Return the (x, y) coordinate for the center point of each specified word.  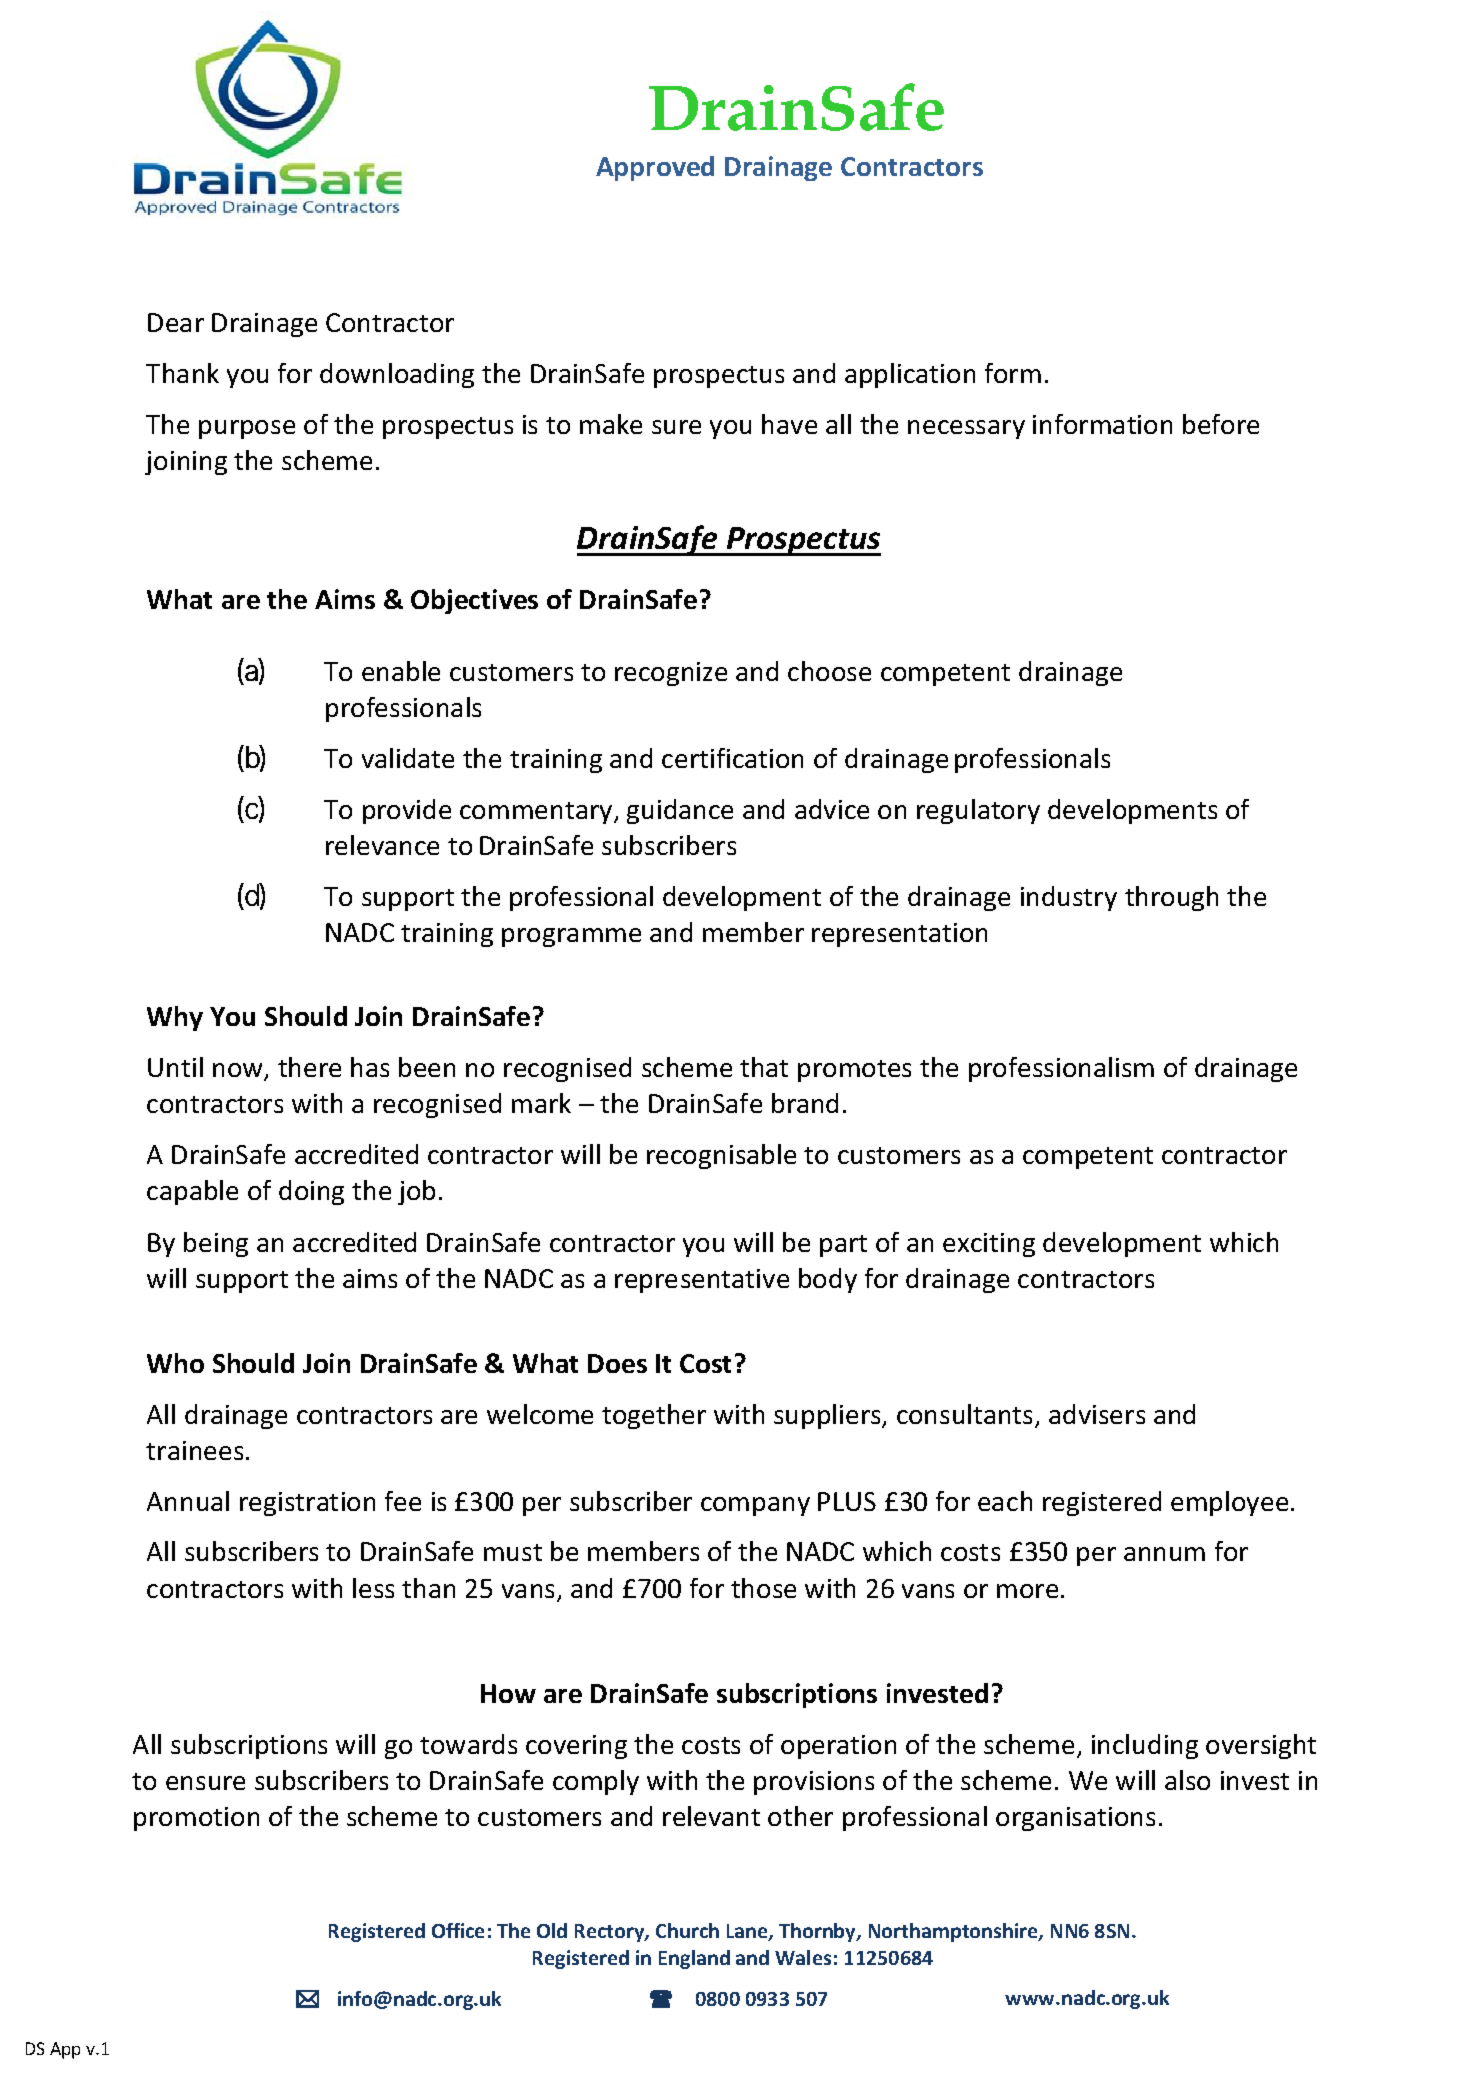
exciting (989, 1245)
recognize (671, 674)
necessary (966, 429)
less (373, 1588)
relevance (382, 845)
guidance (680, 811)
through (1171, 898)
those (763, 1588)
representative (702, 1281)
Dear (176, 322)
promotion (196, 1819)
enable (401, 671)
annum (1164, 1554)
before (1221, 424)
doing (311, 1192)
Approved (655, 168)
